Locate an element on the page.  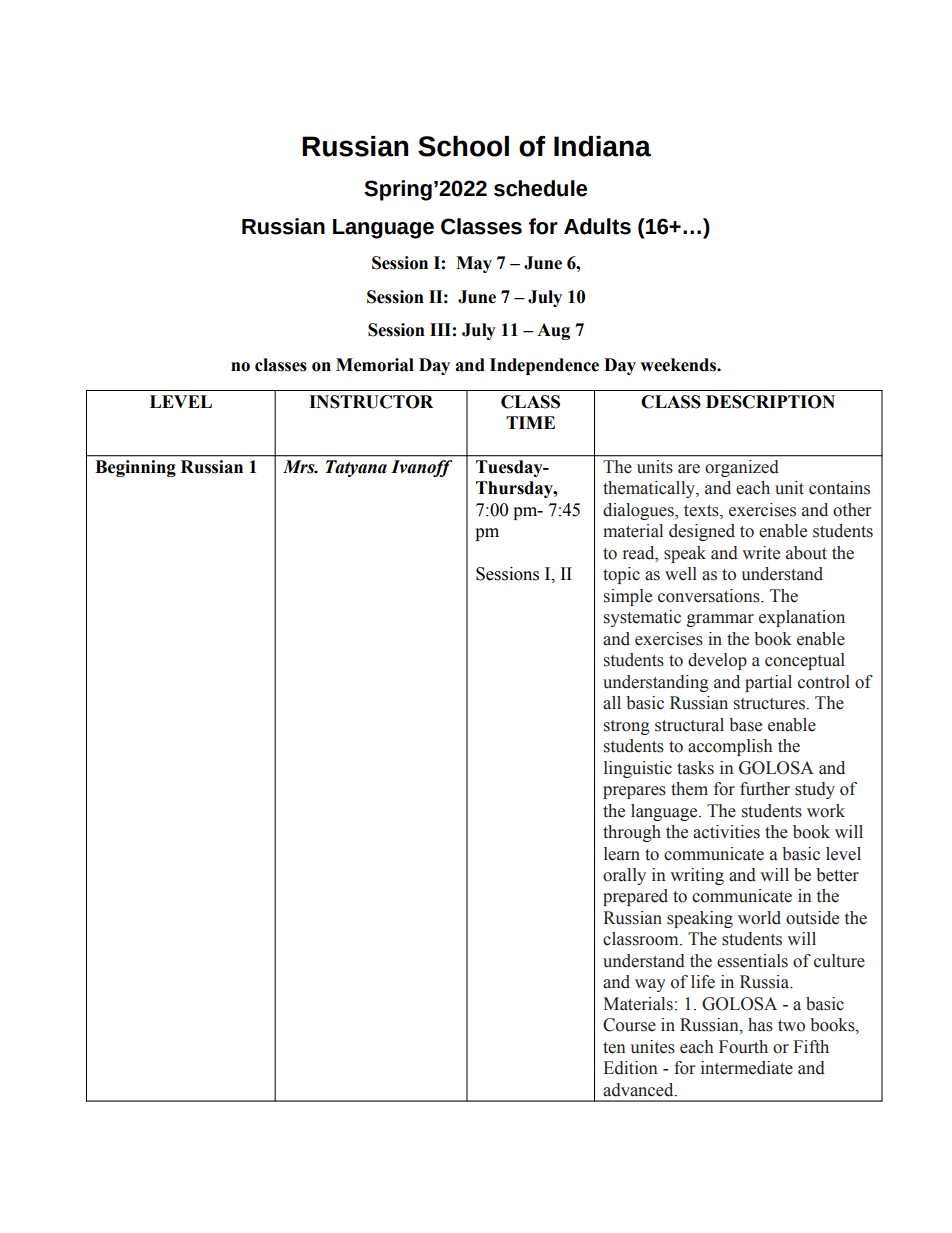
orally is located at coordinates (624, 876).
